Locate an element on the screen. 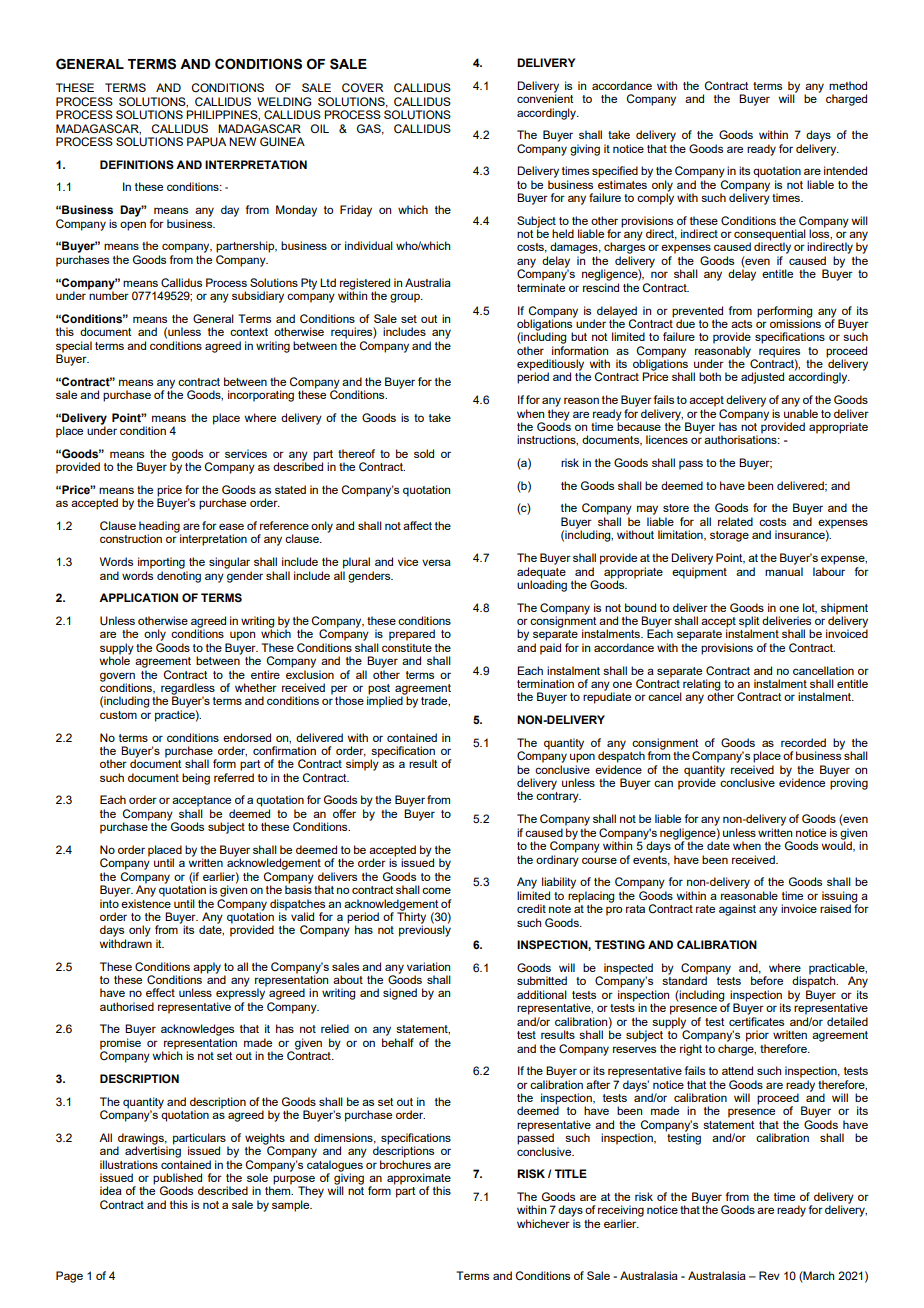 This screenshot has height=1308, width=924. published is located at coordinates (178, 1180).
